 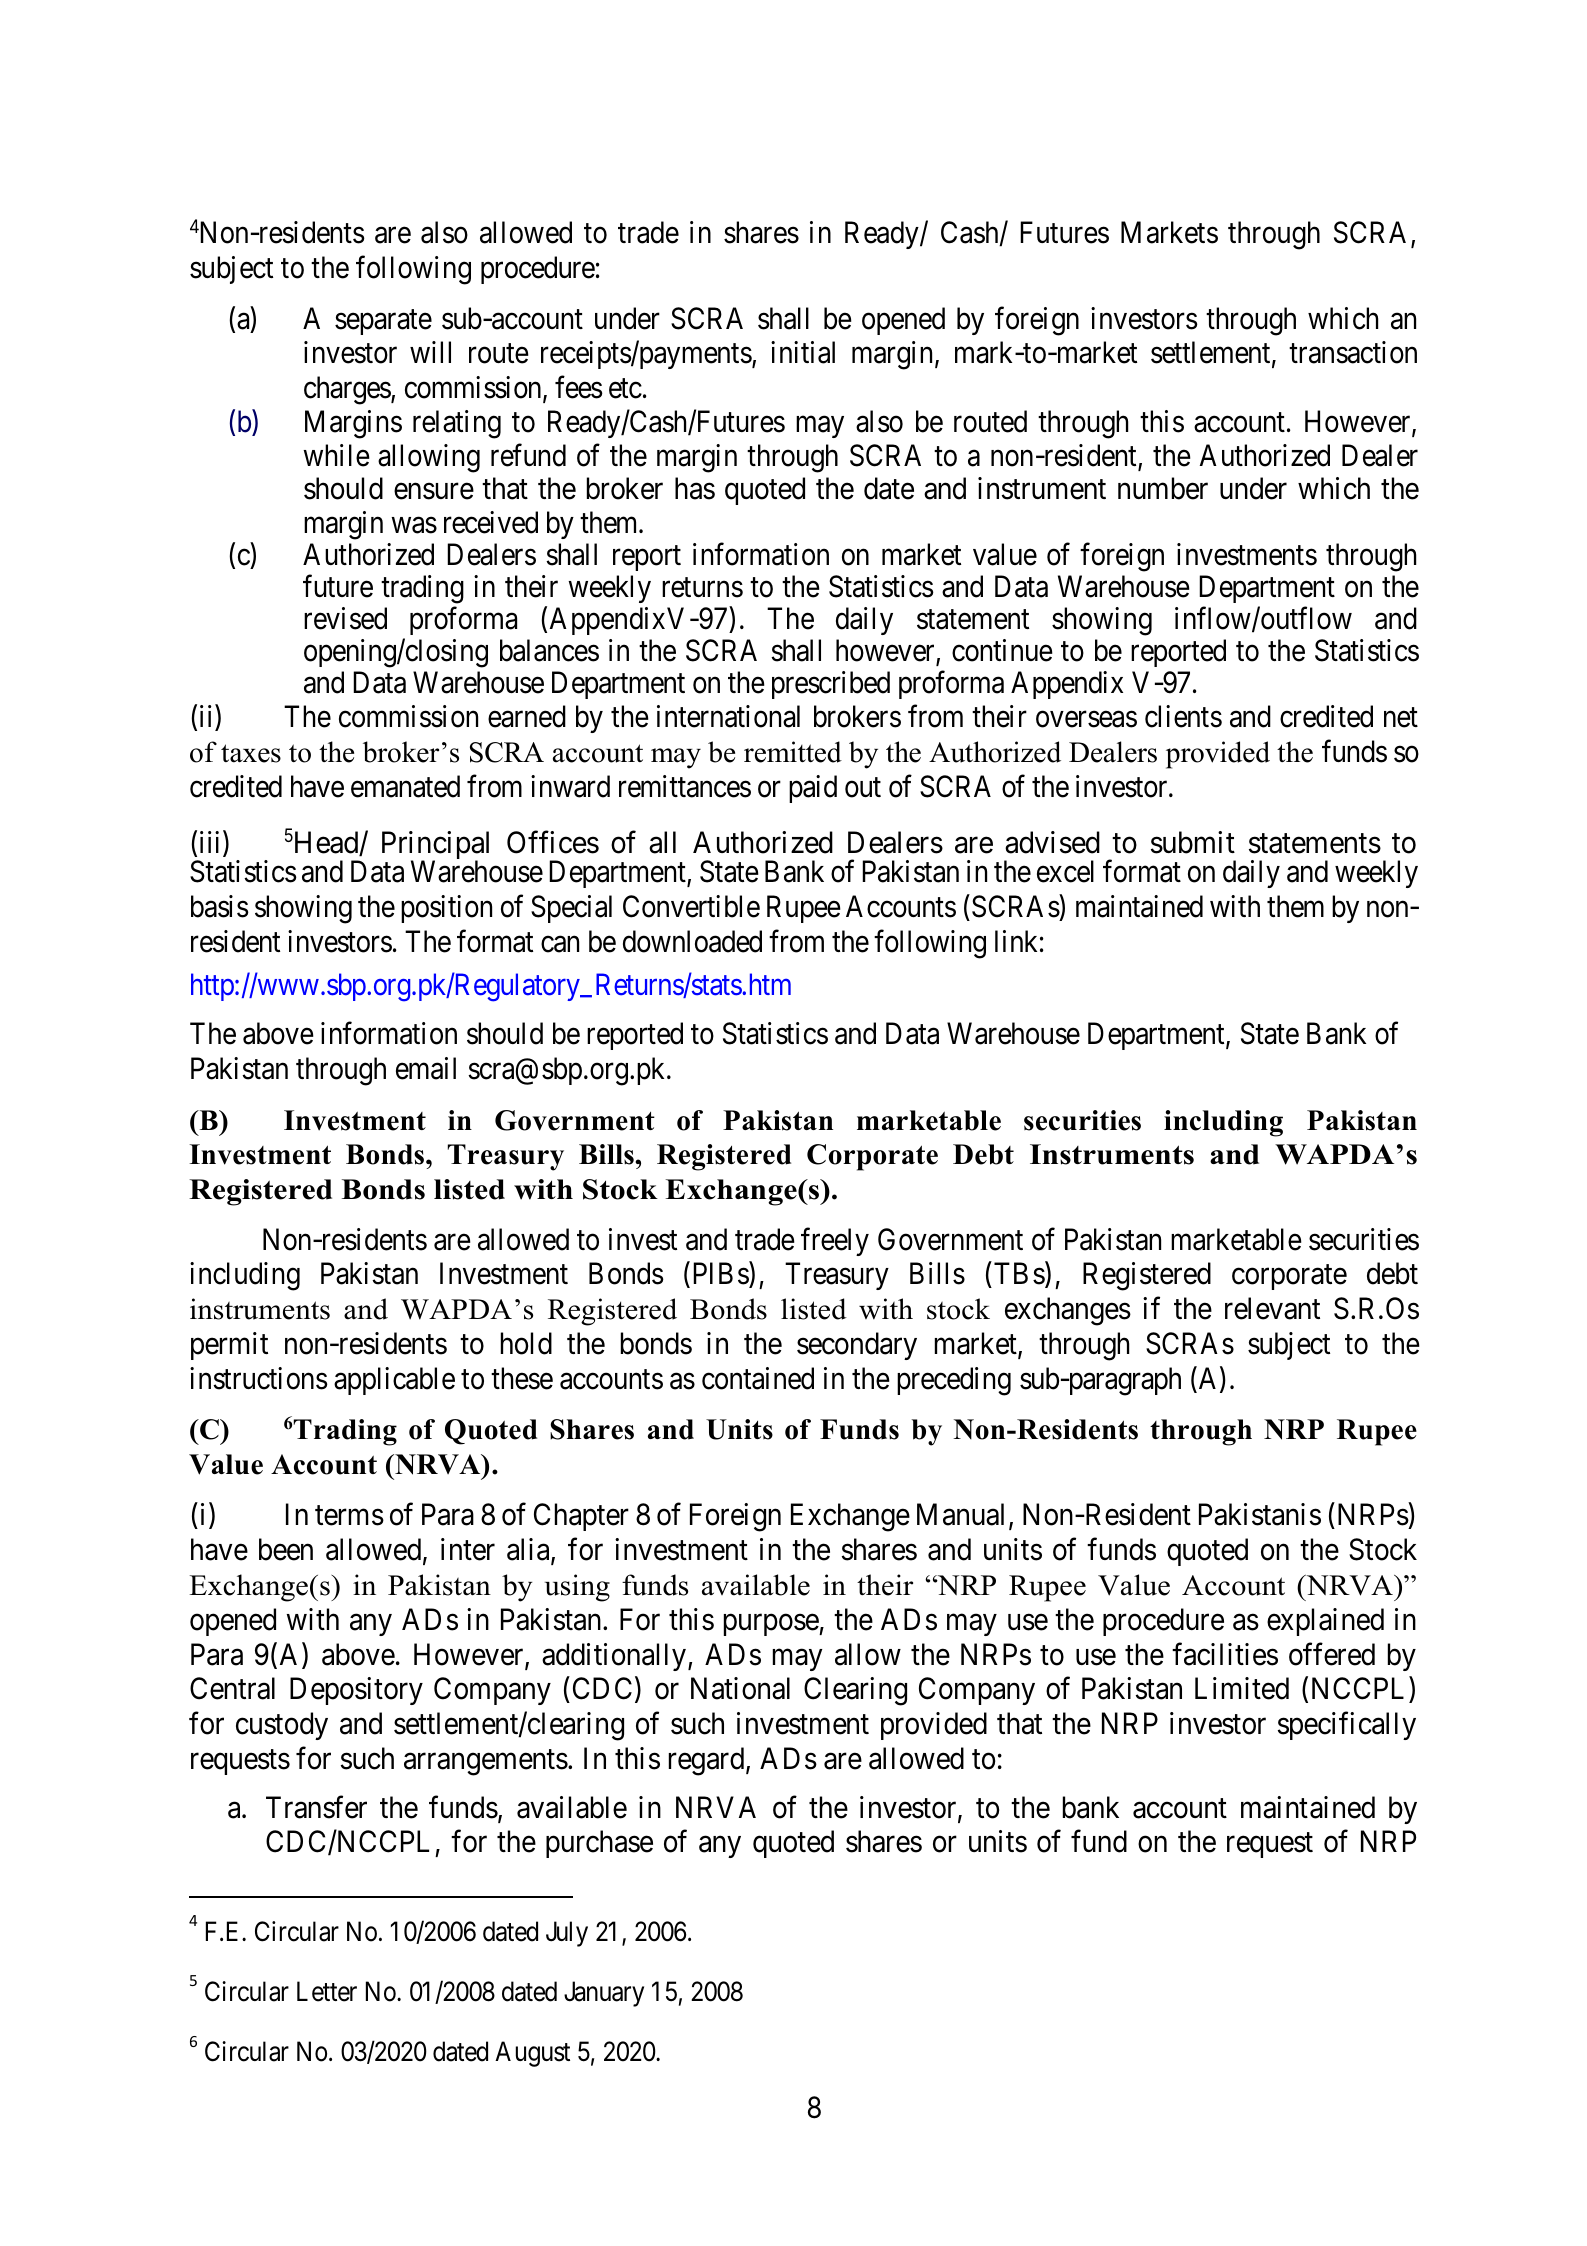 I want to click on transaction, so click(x=1353, y=352).
